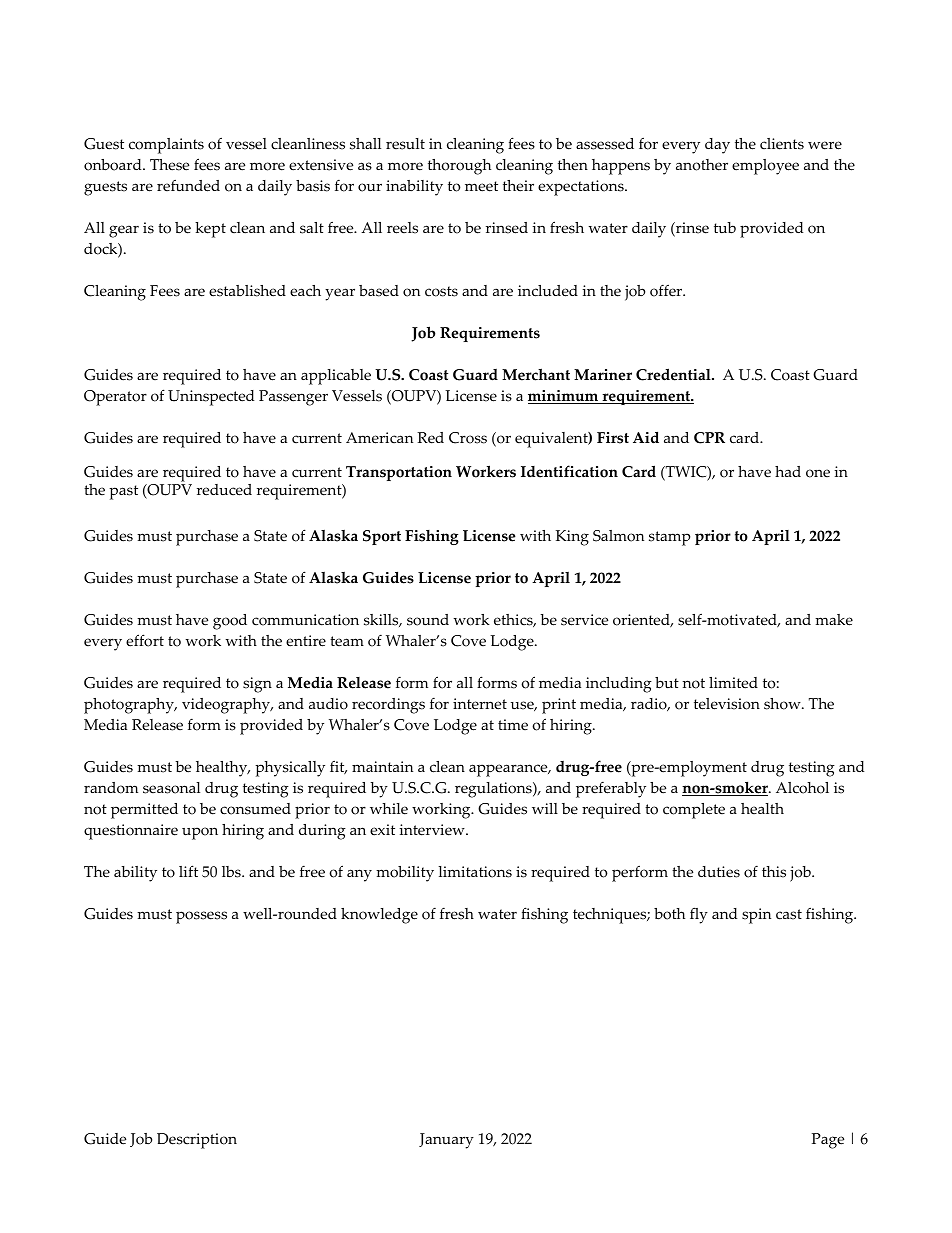  I want to click on CPR, so click(709, 438).
